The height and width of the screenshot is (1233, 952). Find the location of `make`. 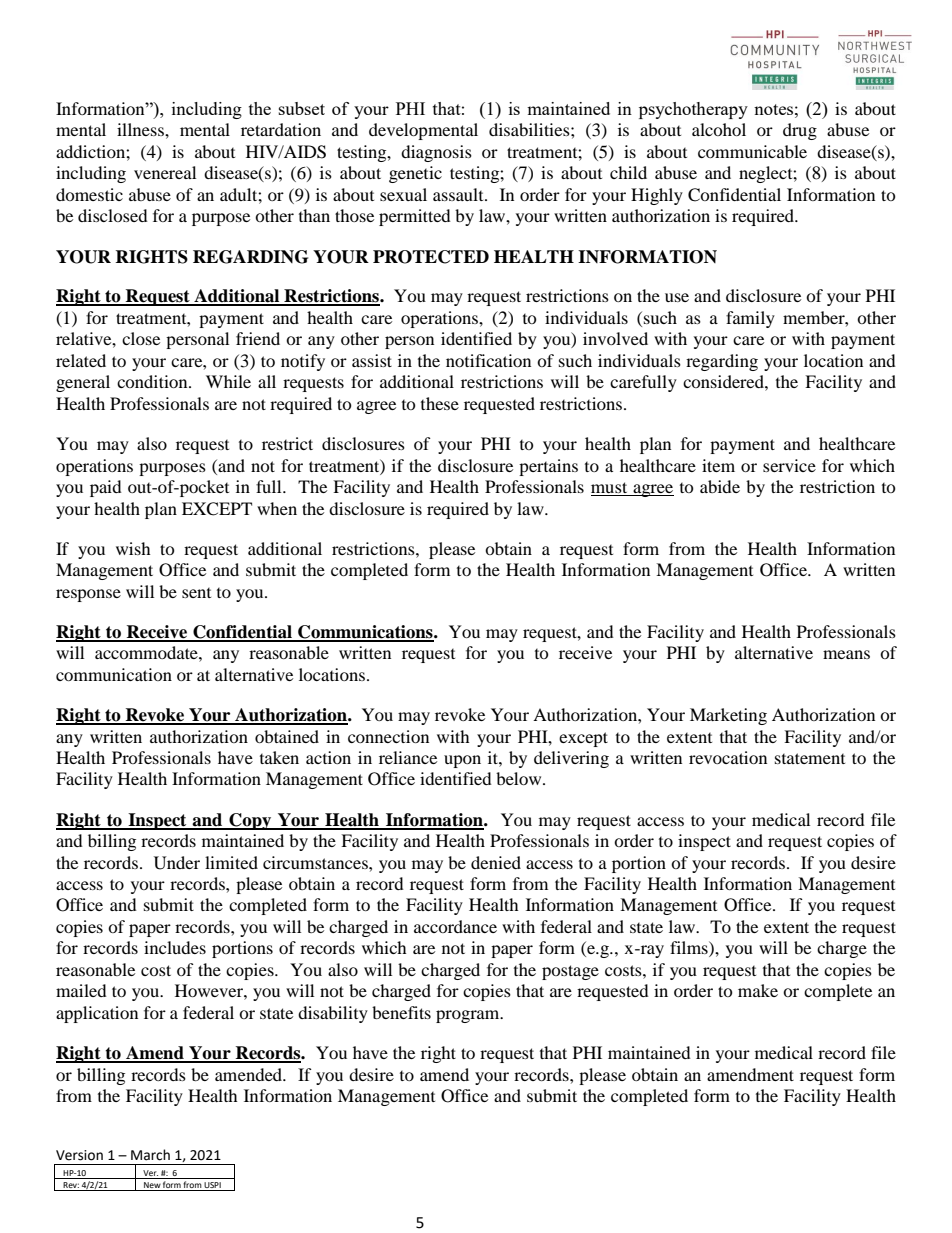

make is located at coordinates (758, 990).
